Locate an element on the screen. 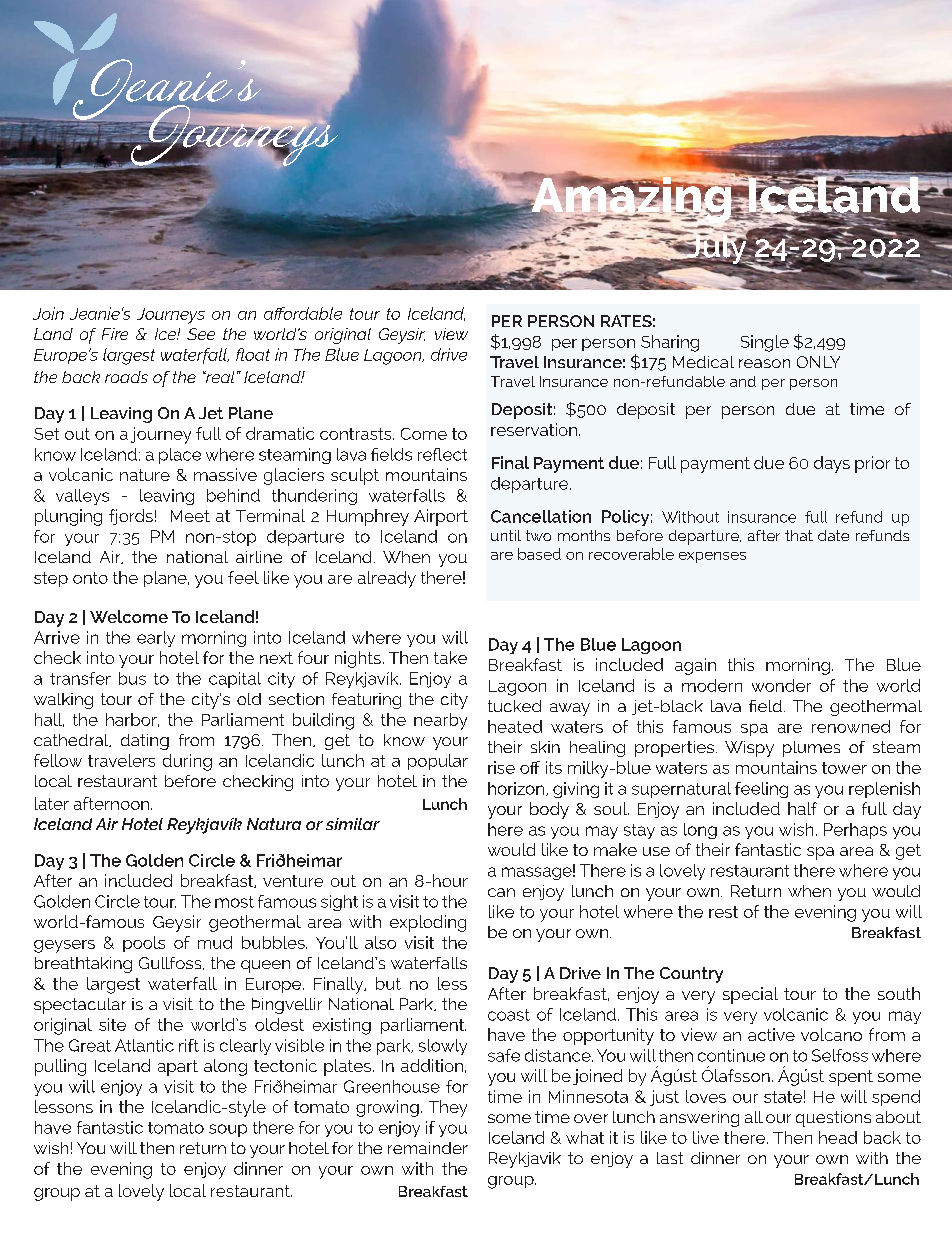 Image resolution: width=952 pixels, height=1233 pixels. affordable is located at coordinates (303, 313).
